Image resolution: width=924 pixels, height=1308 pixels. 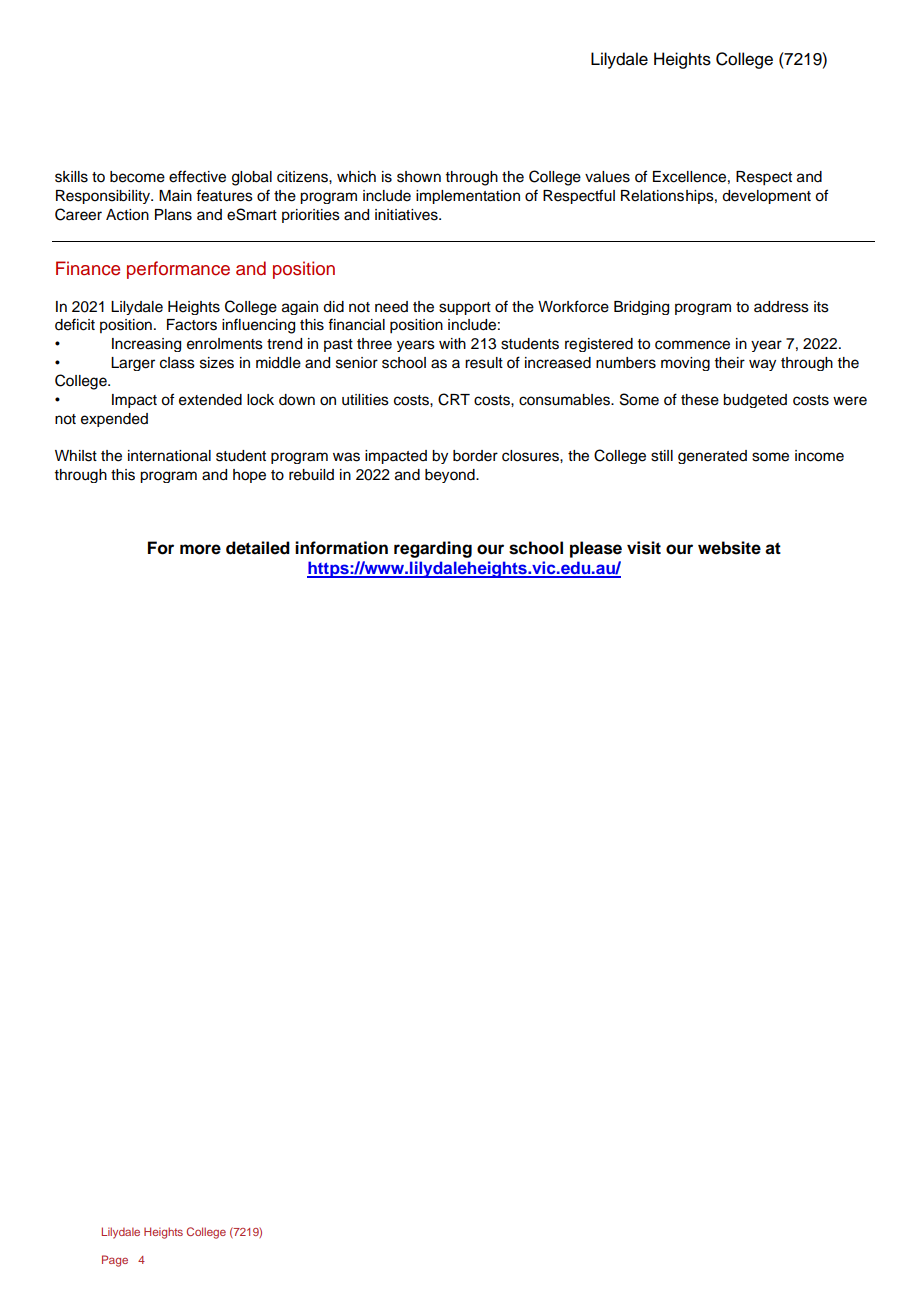 What do you see at coordinates (596, 549) in the screenshot?
I see `please` at bounding box center [596, 549].
